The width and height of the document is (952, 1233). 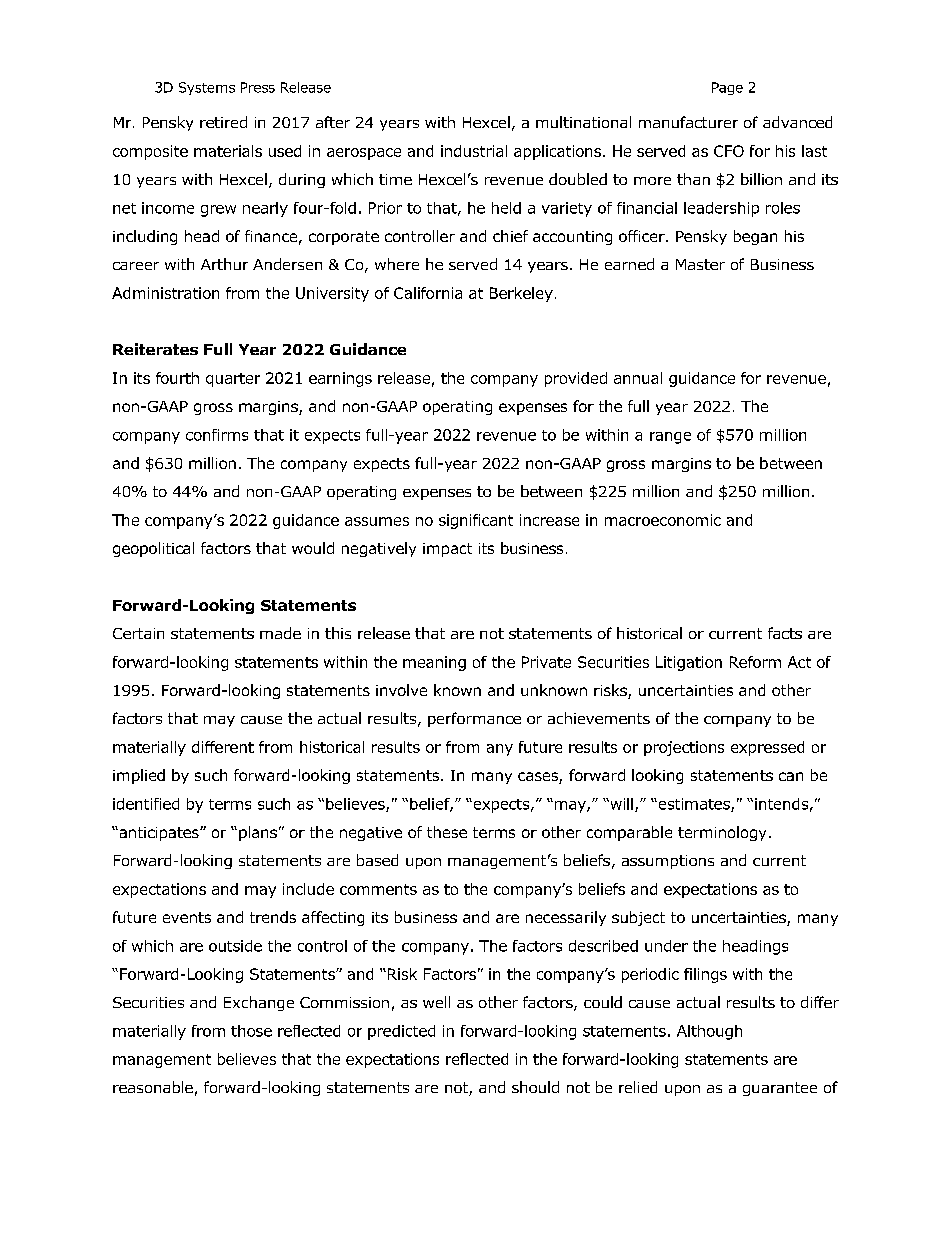 What do you see at coordinates (223, 122) in the document?
I see `retired` at bounding box center [223, 122].
